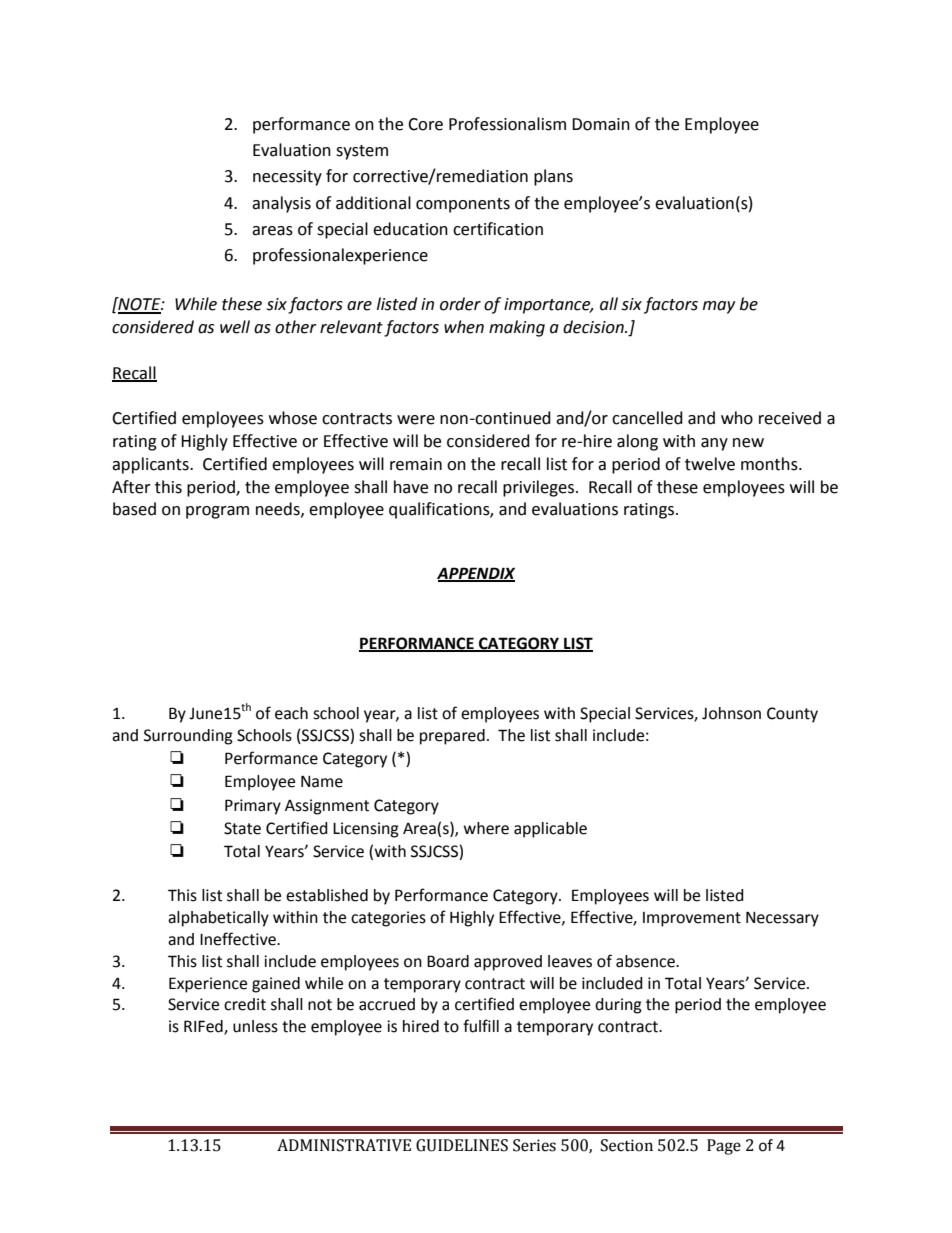 Image resolution: width=952 pixels, height=1233 pixels. What do you see at coordinates (425, 124) in the screenshot?
I see `Core` at bounding box center [425, 124].
